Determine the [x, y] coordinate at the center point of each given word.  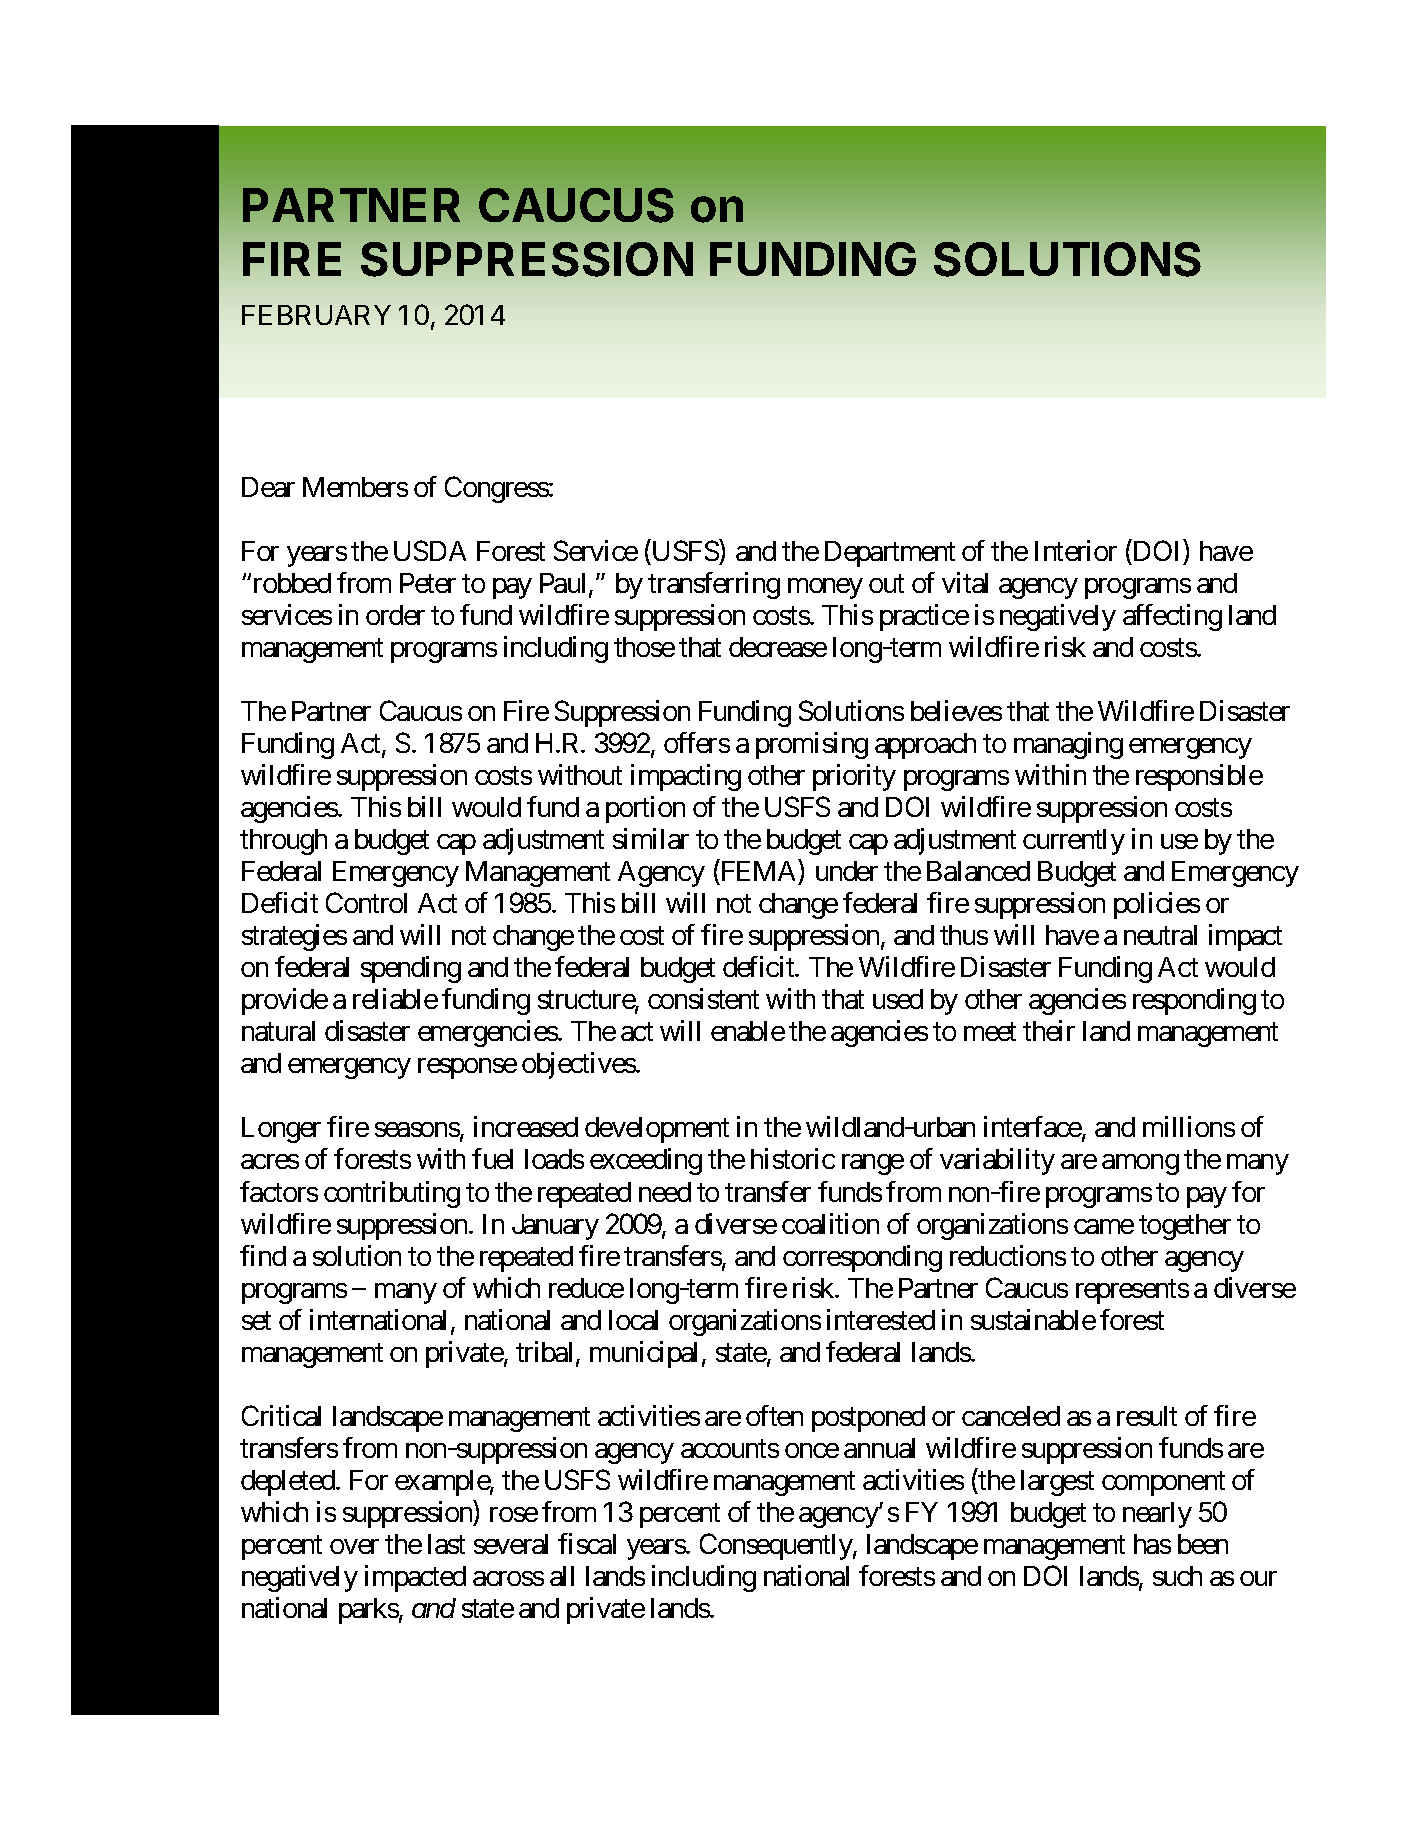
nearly [1157, 1515]
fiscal [587, 1543]
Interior [1076, 550]
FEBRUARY [316, 315]
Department [890, 554]
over [354, 1546]
